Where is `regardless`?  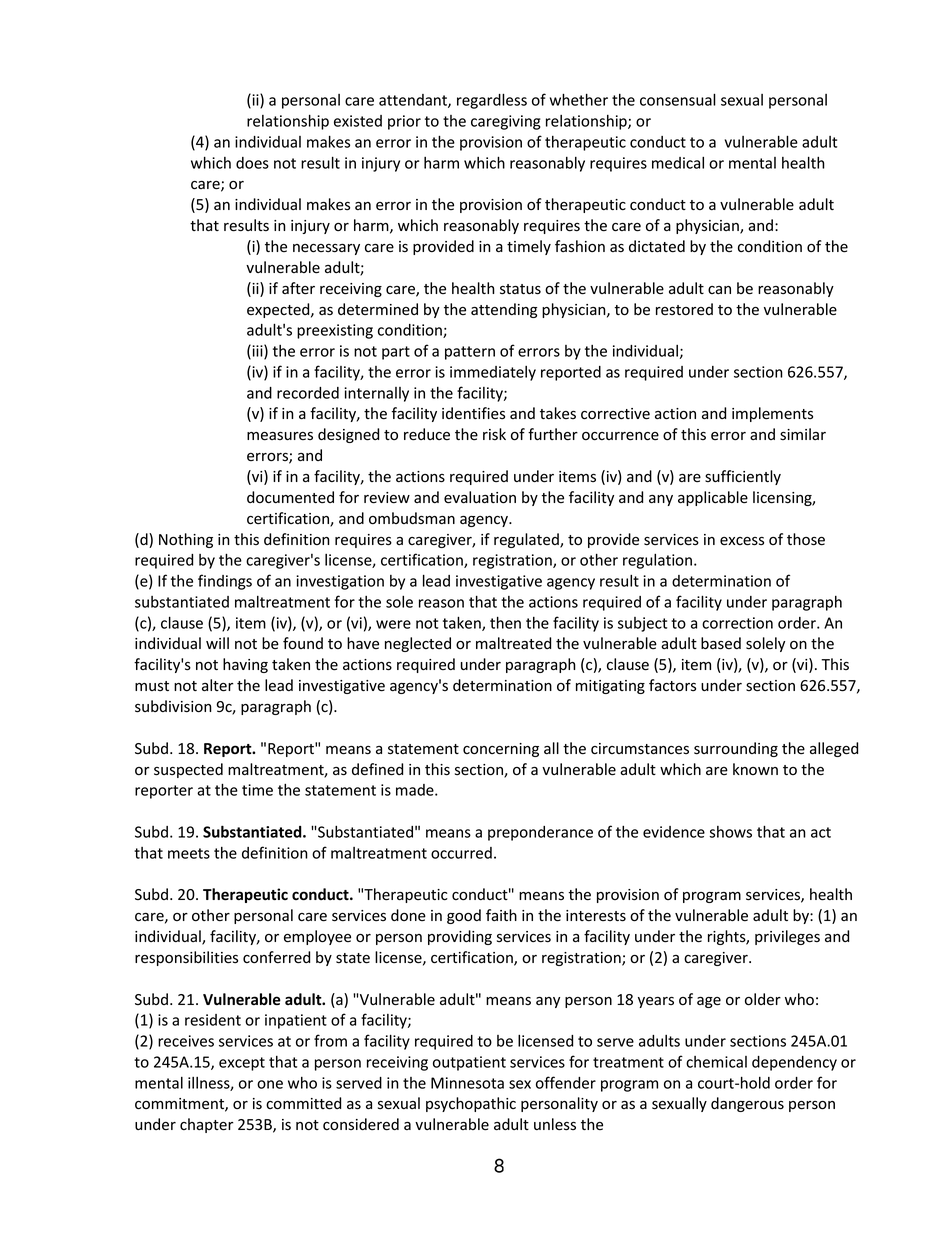
regardless is located at coordinates (492, 101).
